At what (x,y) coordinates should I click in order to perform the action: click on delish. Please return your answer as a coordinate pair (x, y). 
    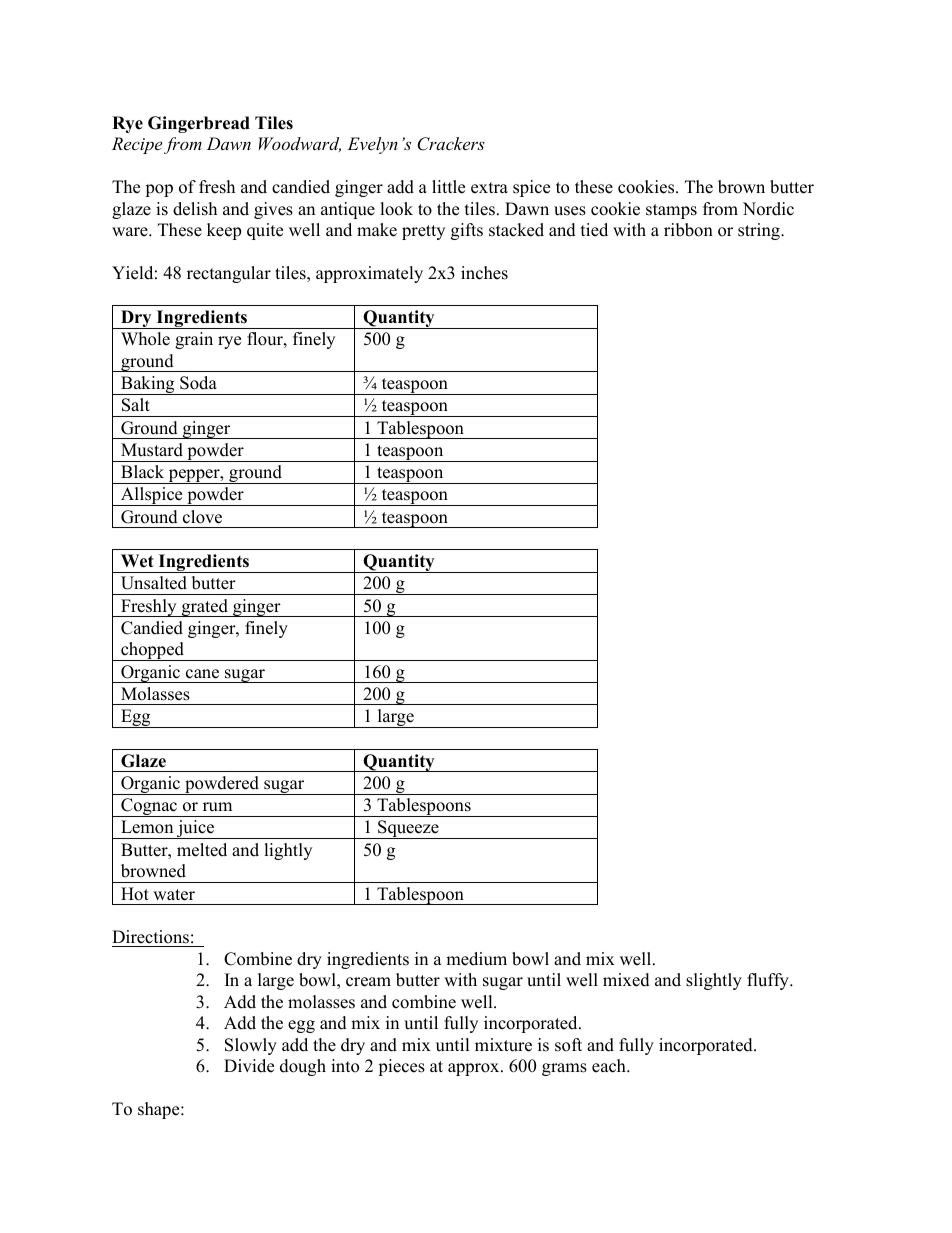
    Looking at the image, I should click on (195, 209).
